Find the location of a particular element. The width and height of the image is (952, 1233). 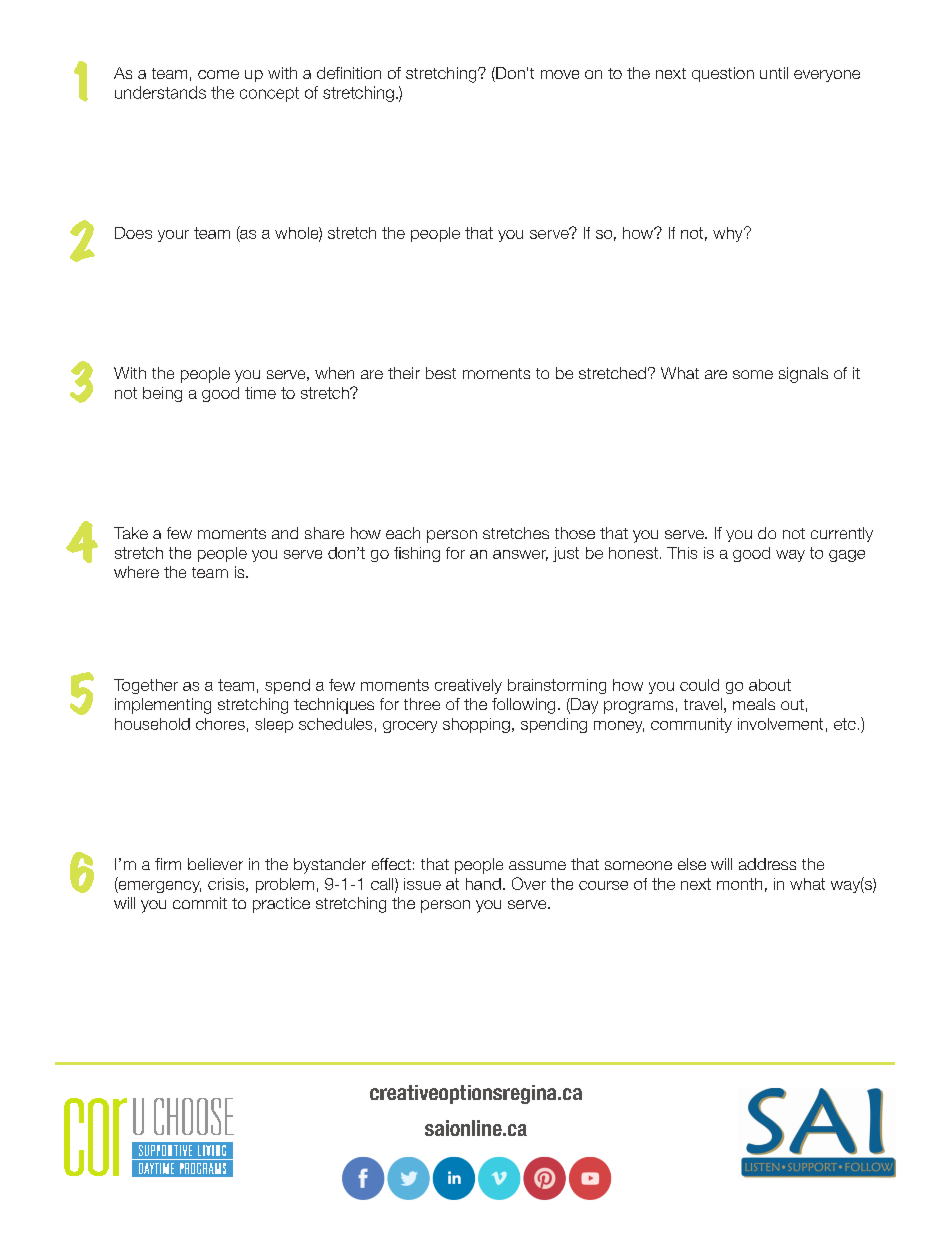

month is located at coordinates (739, 884).
